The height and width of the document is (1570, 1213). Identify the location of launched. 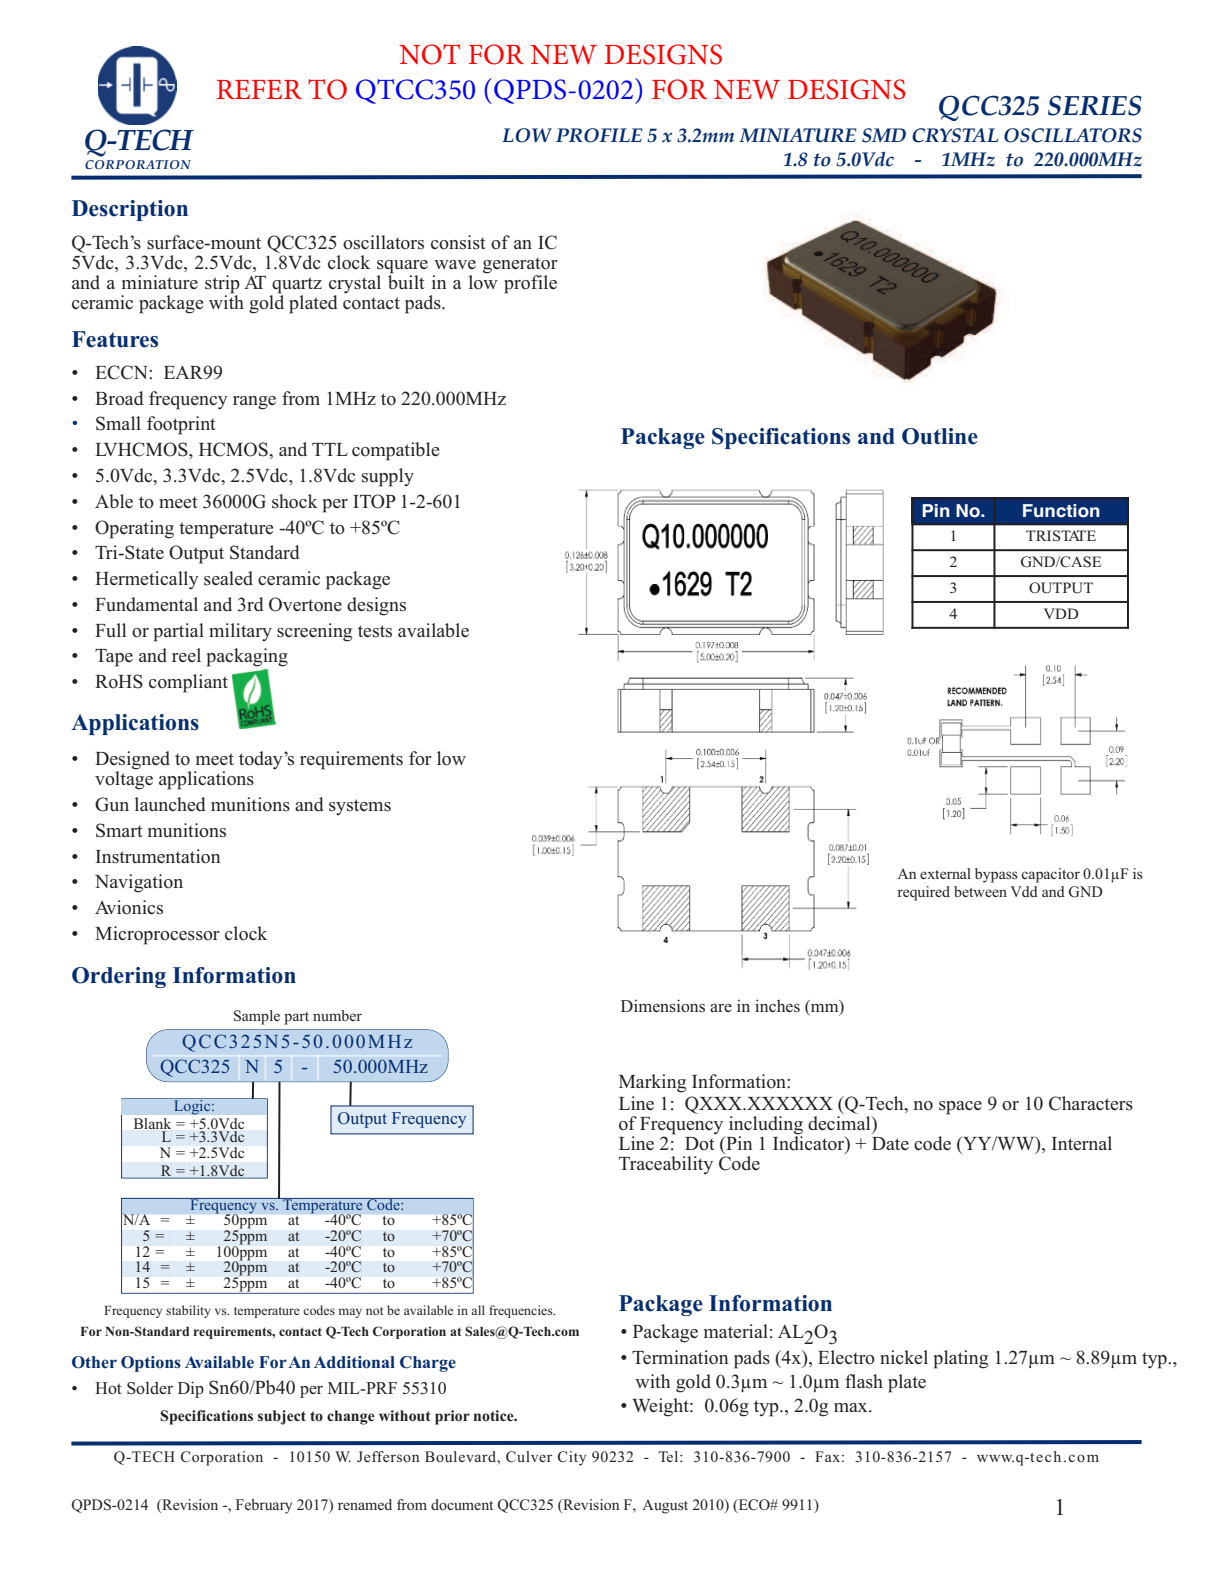
(170, 804).
